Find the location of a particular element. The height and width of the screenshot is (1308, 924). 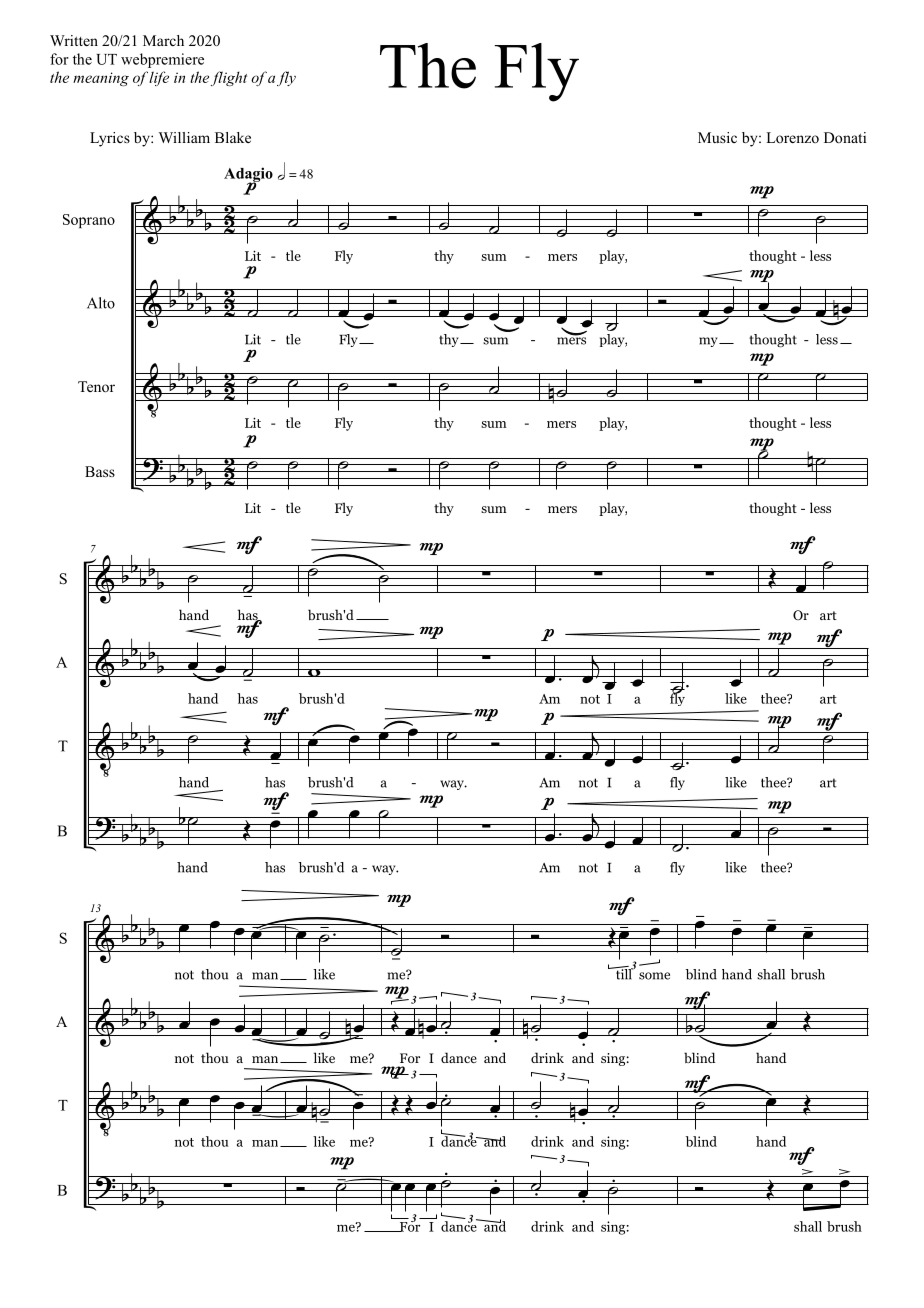

life is located at coordinates (158, 78).
